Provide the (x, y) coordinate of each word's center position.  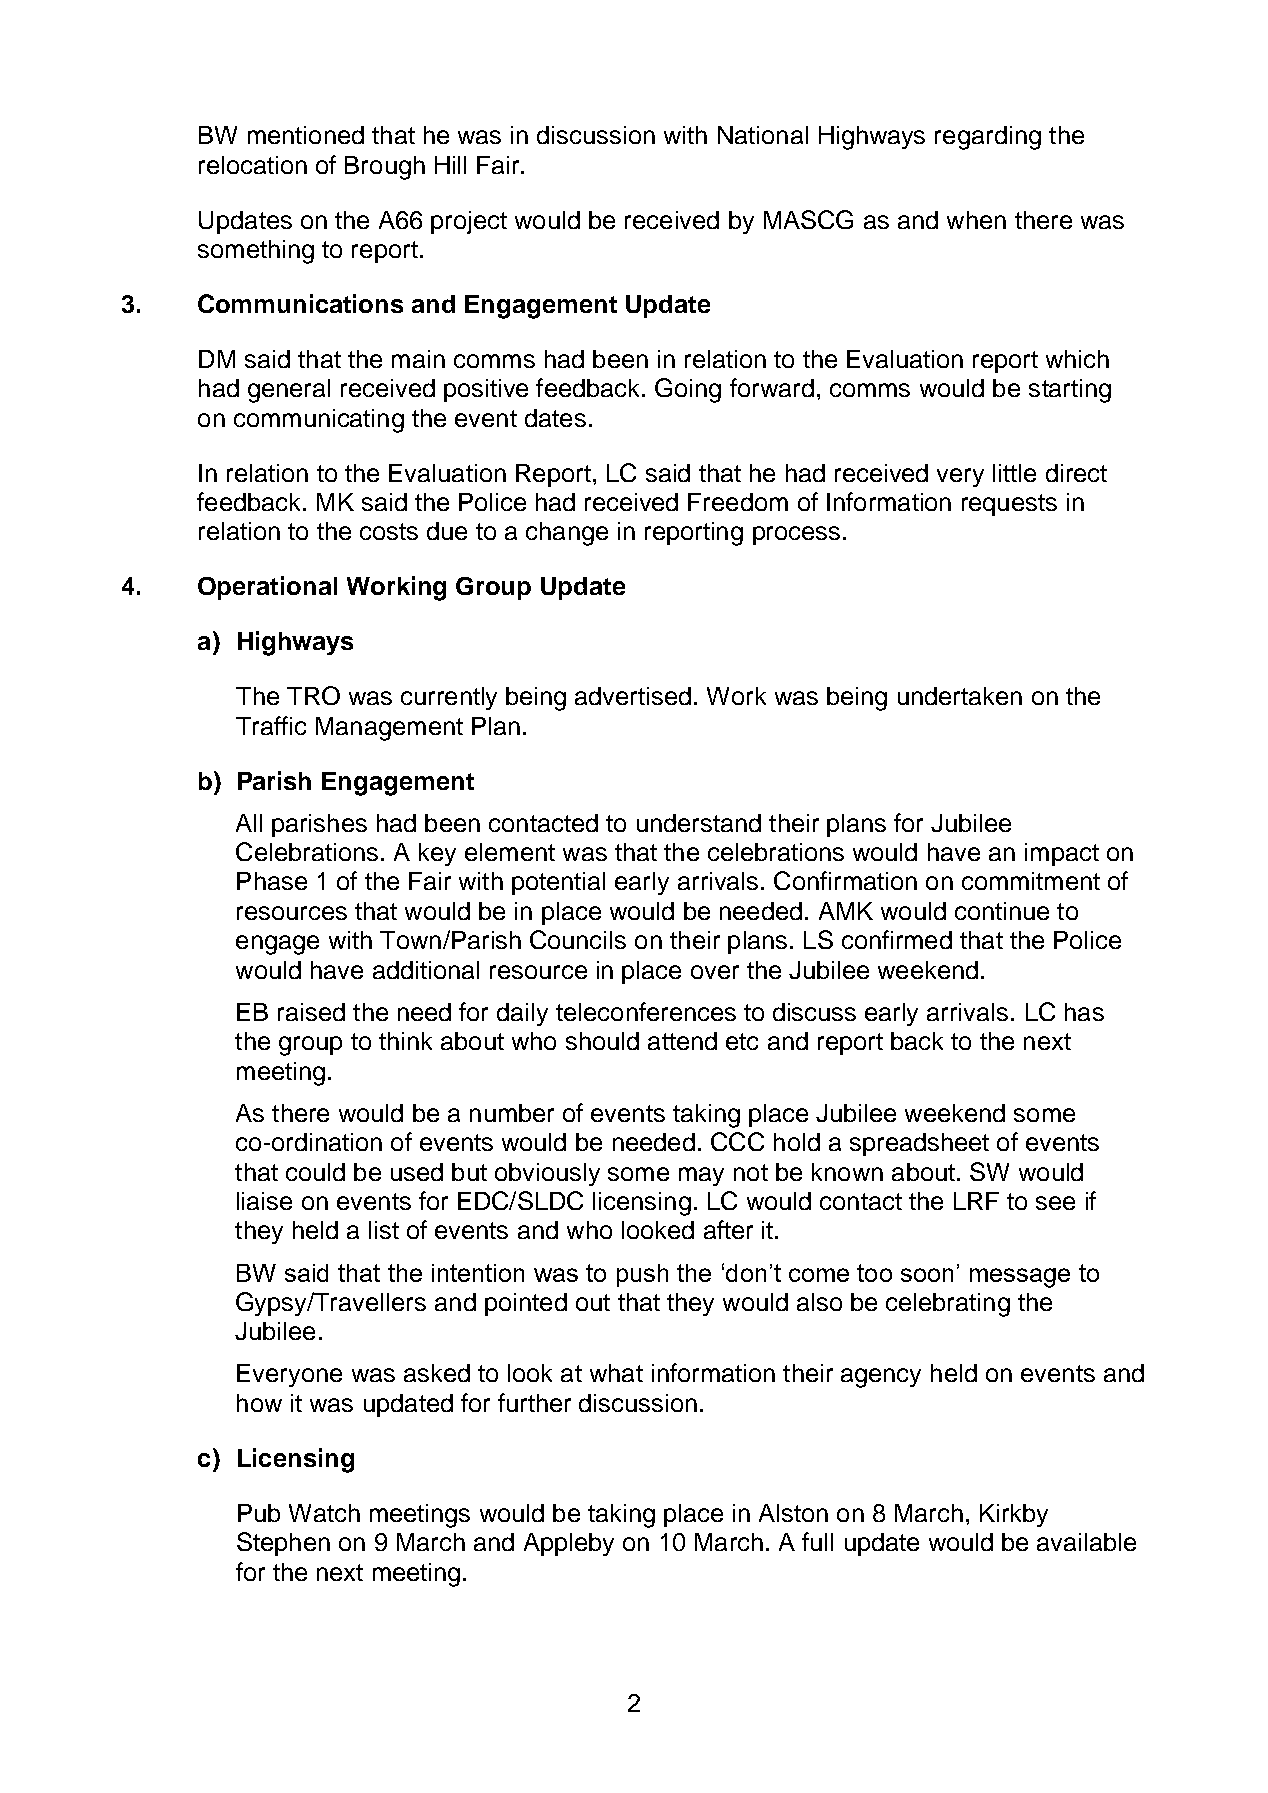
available (1086, 1542)
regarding (988, 138)
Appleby (569, 1544)
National (763, 135)
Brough (385, 168)
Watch (324, 1513)
